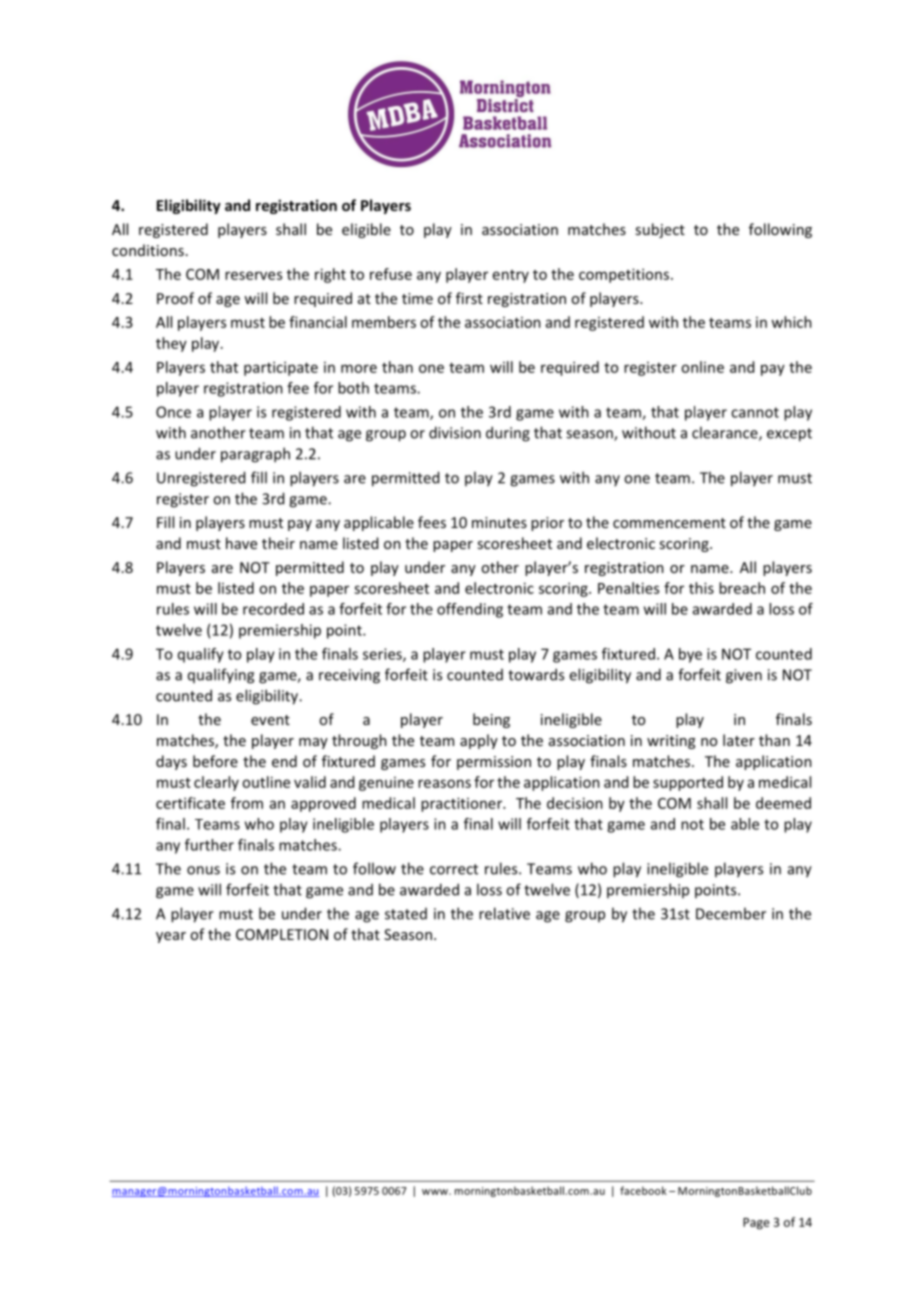 The height and width of the screenshot is (1308, 924). I want to click on apply, so click(479, 741).
